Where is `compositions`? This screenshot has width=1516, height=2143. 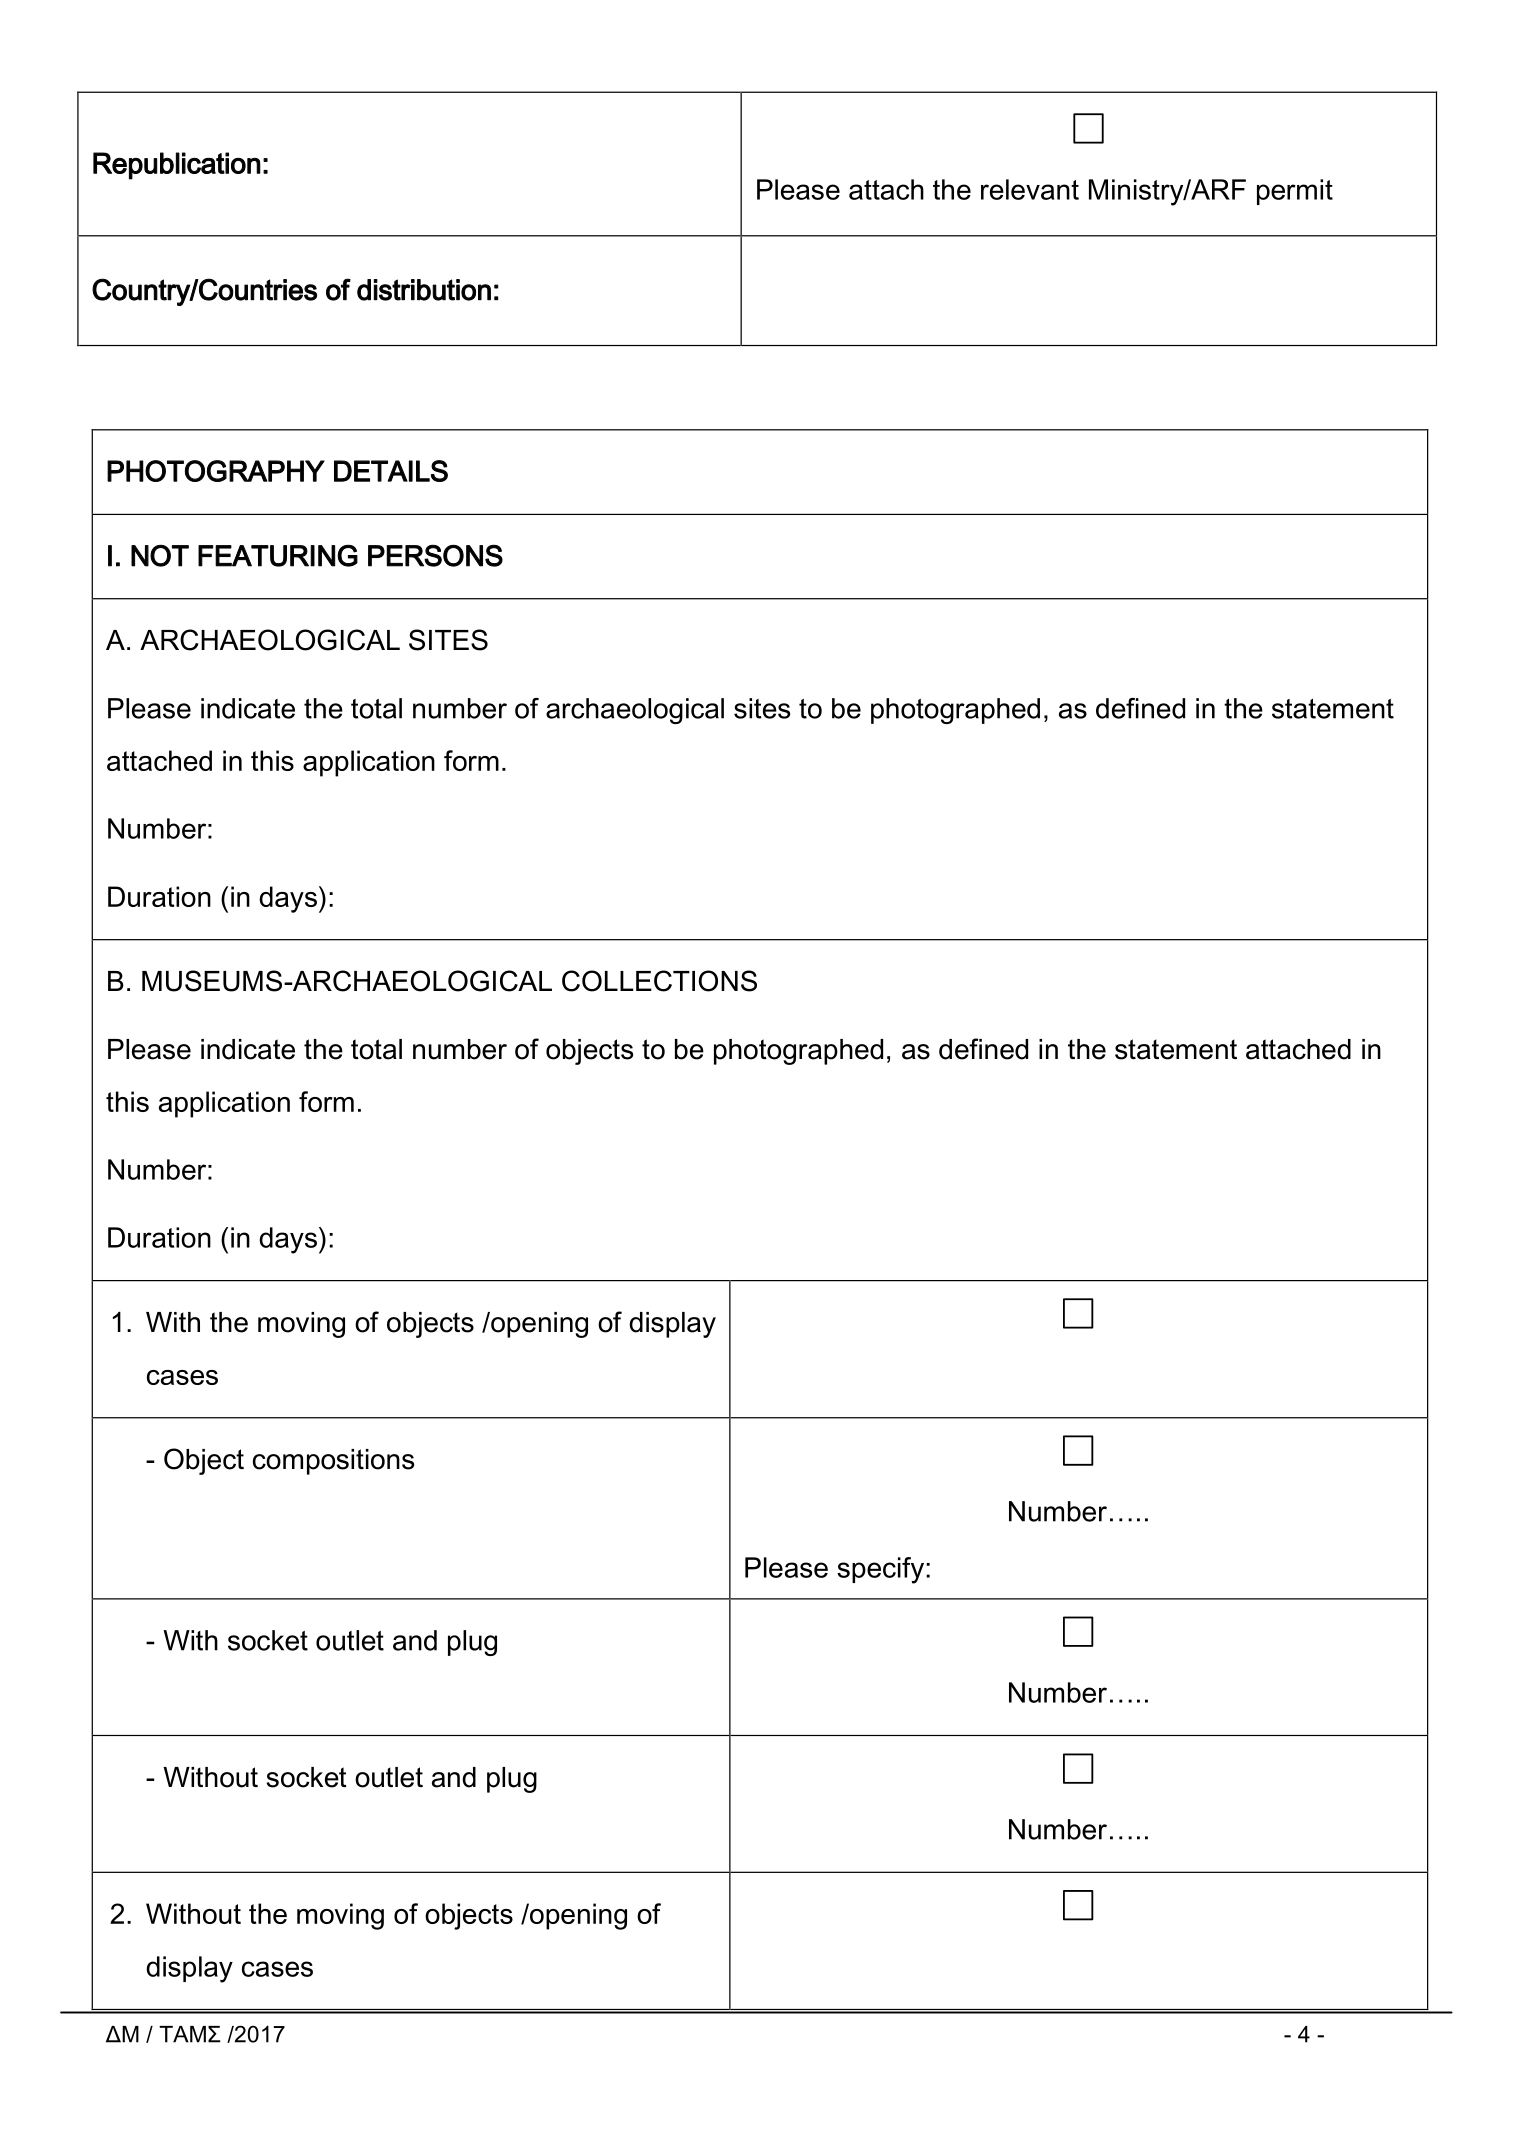 compositions is located at coordinates (333, 1462).
